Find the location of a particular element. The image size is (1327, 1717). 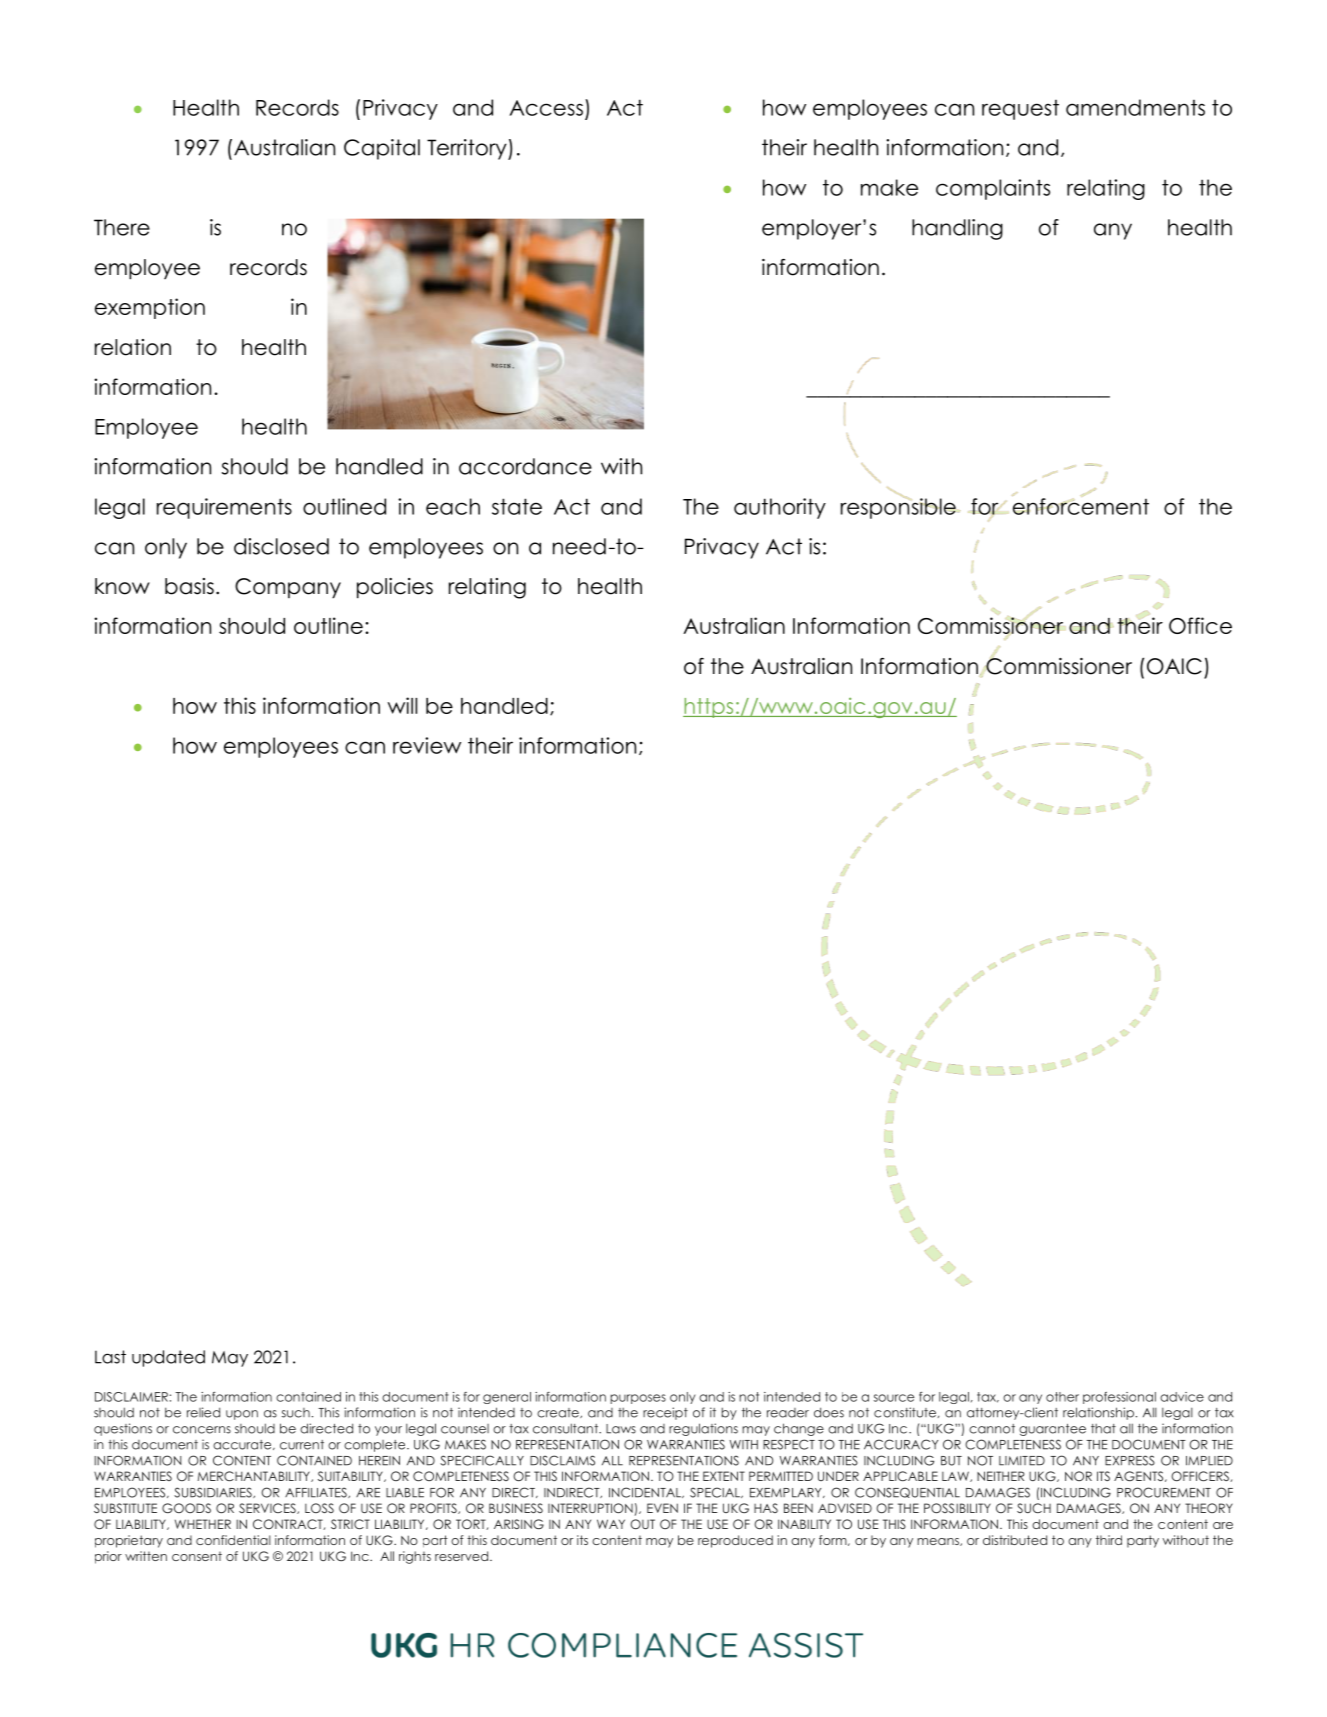

EVEN is located at coordinates (662, 1508).
